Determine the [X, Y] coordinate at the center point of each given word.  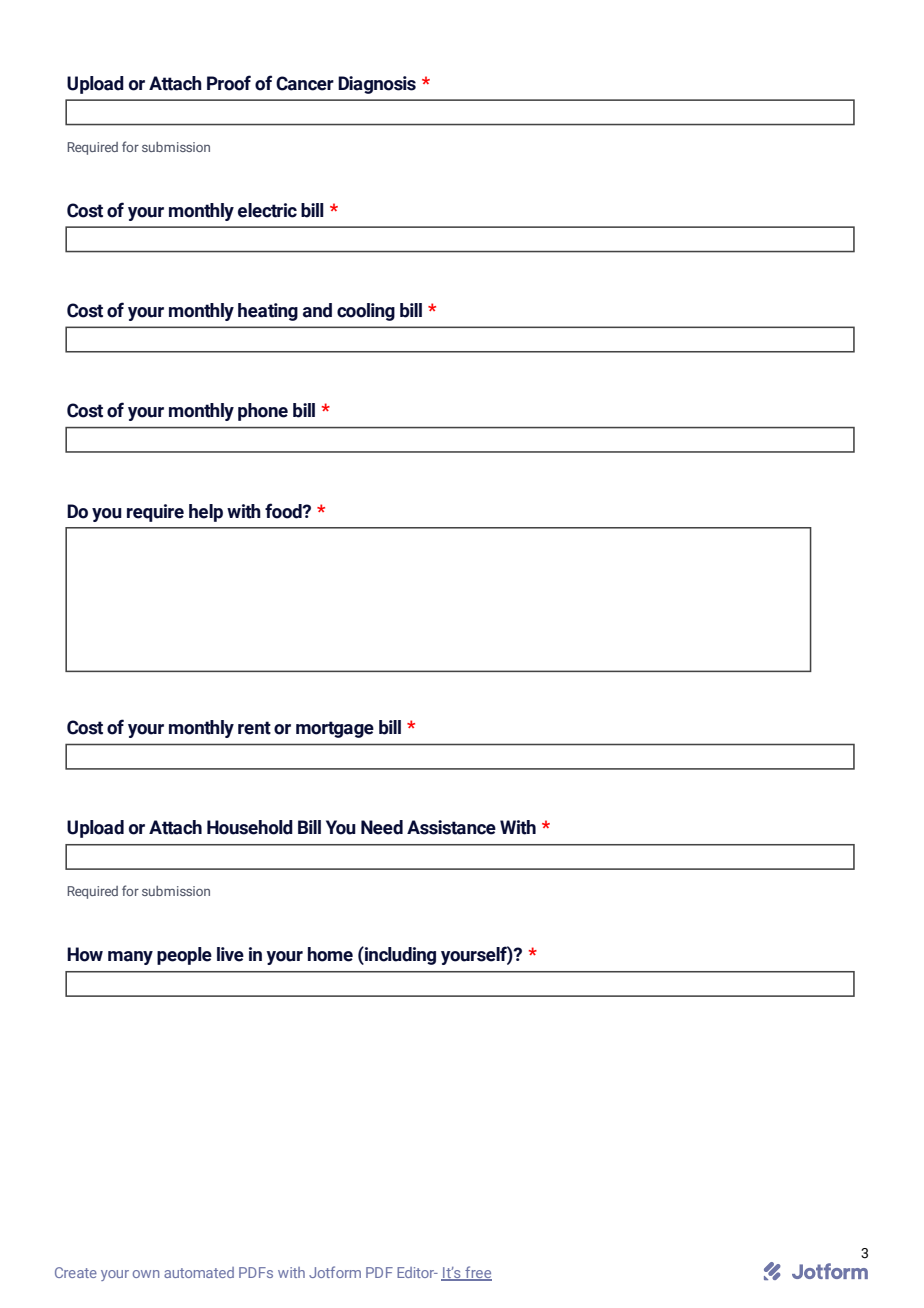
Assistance [451, 827]
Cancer [305, 83]
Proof [229, 83]
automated [199, 1272]
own [146, 1274]
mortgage [335, 729]
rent [254, 728]
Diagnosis [377, 85]
